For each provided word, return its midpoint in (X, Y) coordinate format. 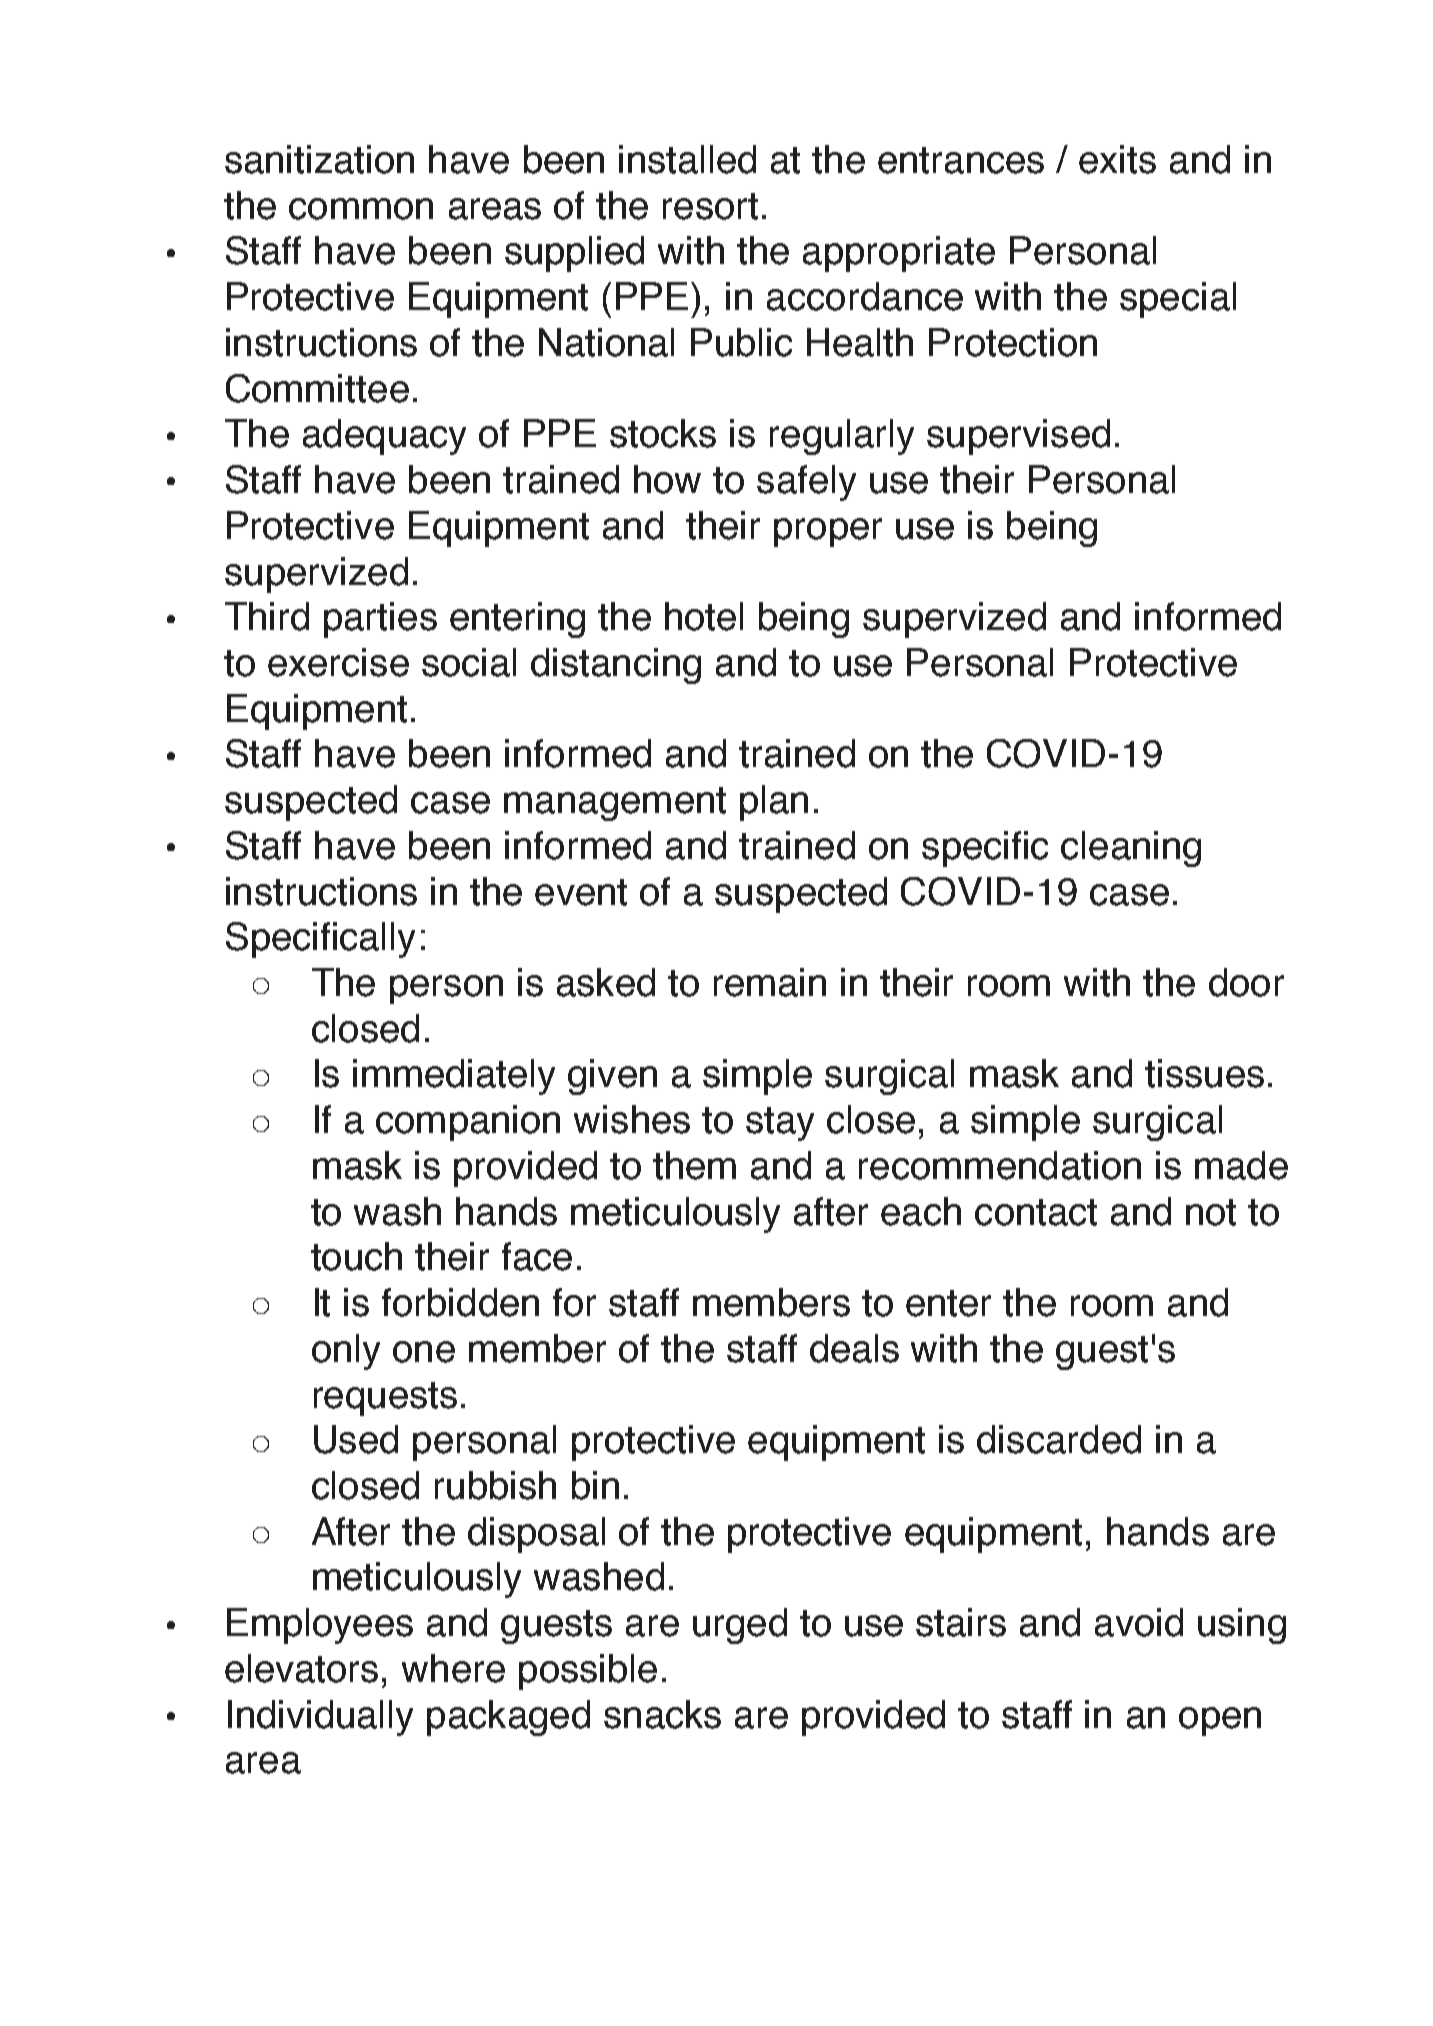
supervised (1018, 437)
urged (740, 1626)
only (346, 1352)
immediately (454, 1077)
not (1211, 1212)
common (361, 209)
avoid (1139, 1622)
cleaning (1131, 849)
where (453, 1668)
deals (854, 1348)
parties (380, 620)
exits (1117, 159)
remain (770, 982)
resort (710, 206)
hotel (704, 616)
